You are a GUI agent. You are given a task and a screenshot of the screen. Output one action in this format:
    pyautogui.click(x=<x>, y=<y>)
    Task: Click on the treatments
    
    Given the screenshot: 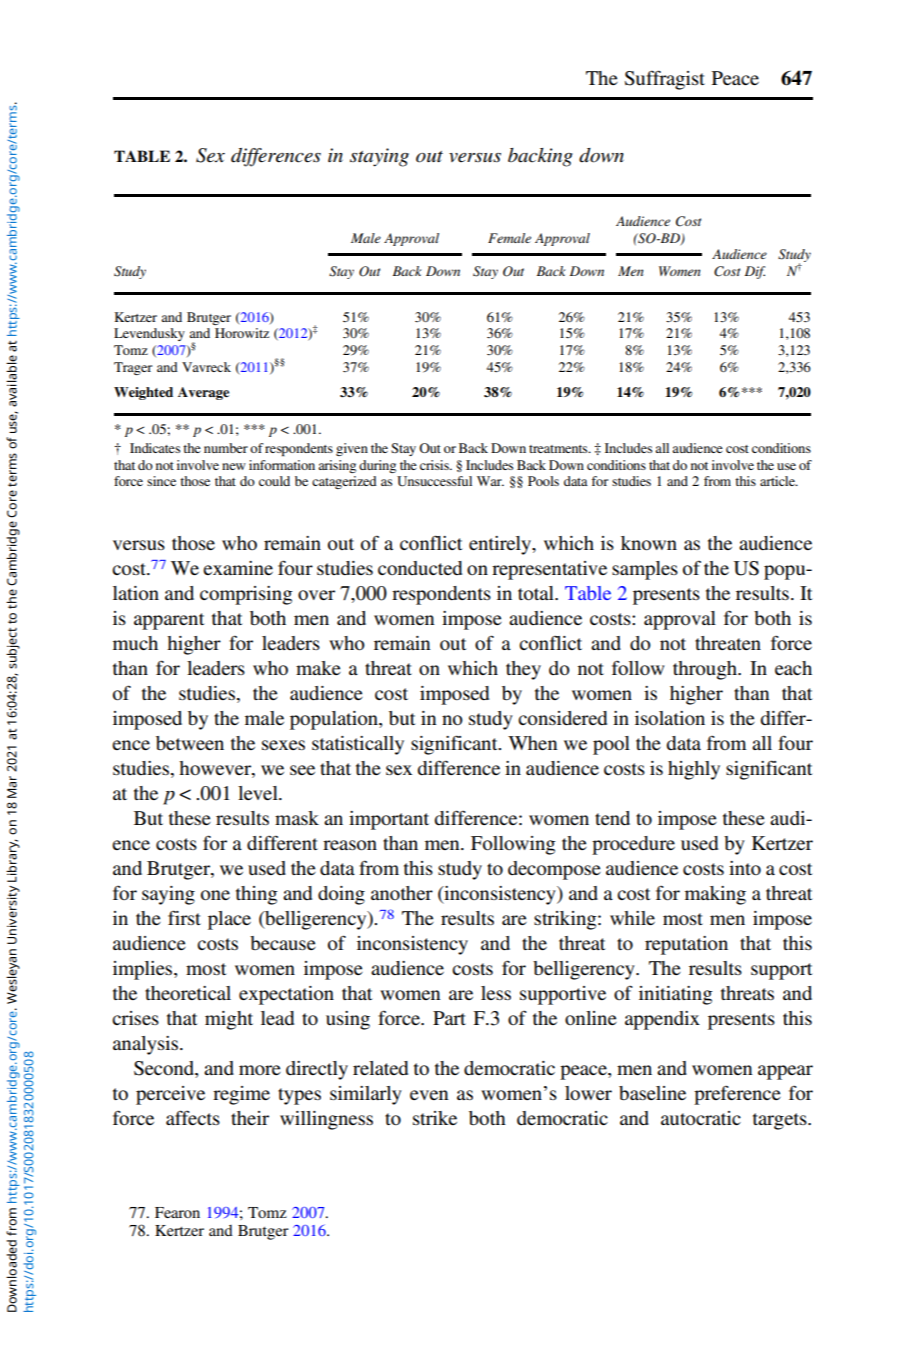 What is the action you would take?
    pyautogui.click(x=559, y=449)
